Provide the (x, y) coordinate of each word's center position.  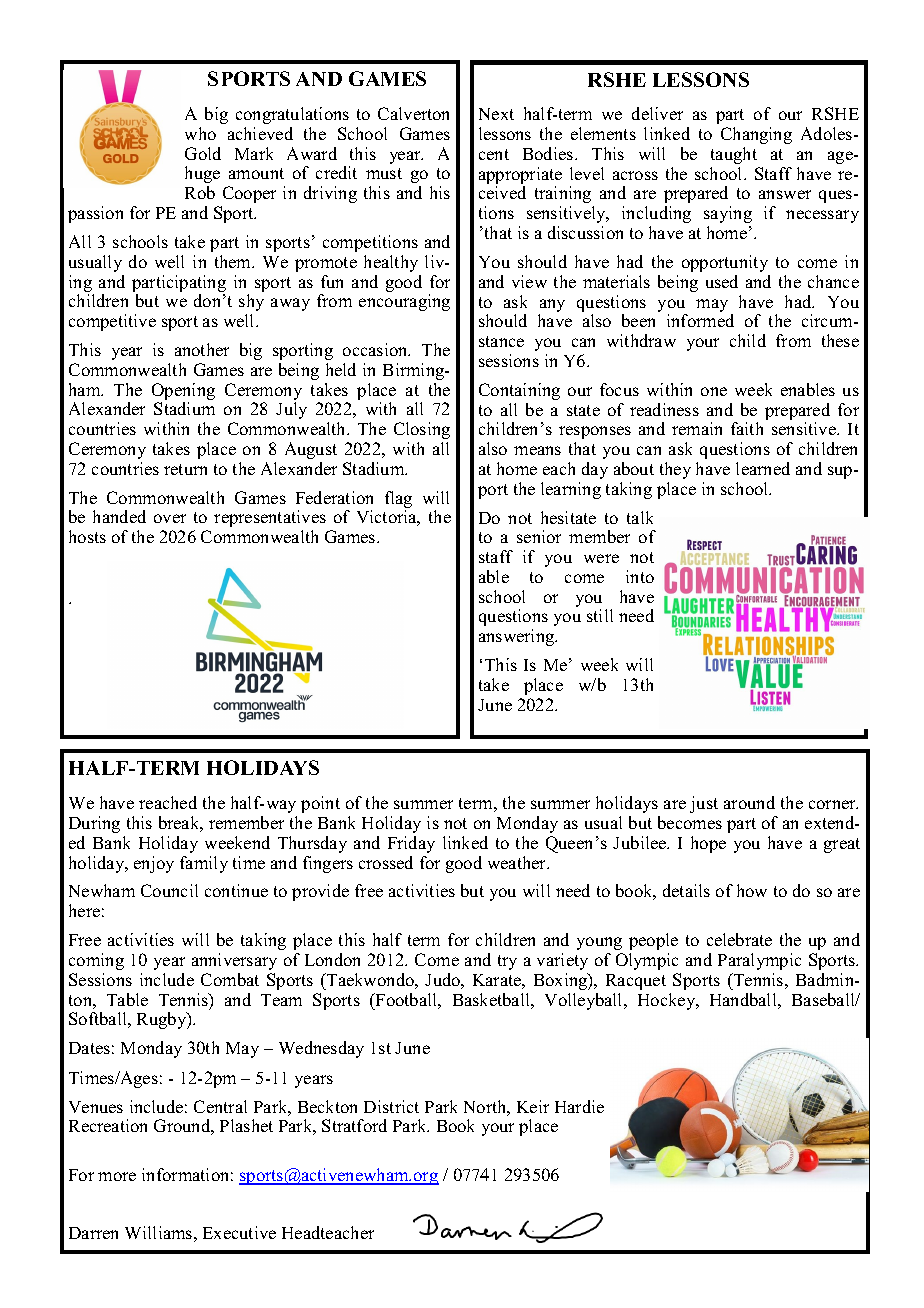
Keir (533, 1106)
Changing (756, 135)
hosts (87, 536)
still (600, 615)
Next (496, 114)
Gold (203, 153)
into (640, 576)
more (117, 1176)
